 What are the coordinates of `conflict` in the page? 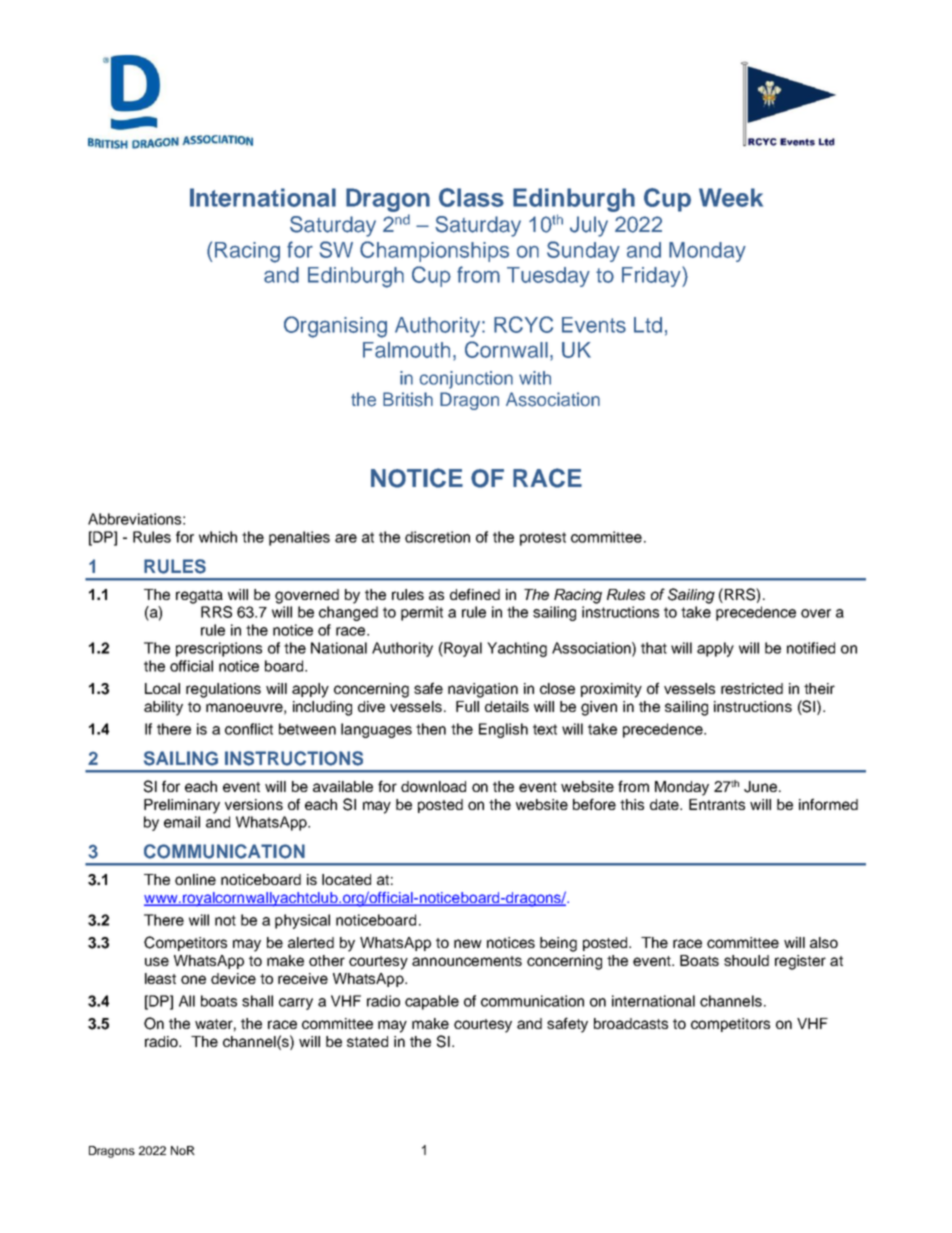 It's located at (249, 729).
